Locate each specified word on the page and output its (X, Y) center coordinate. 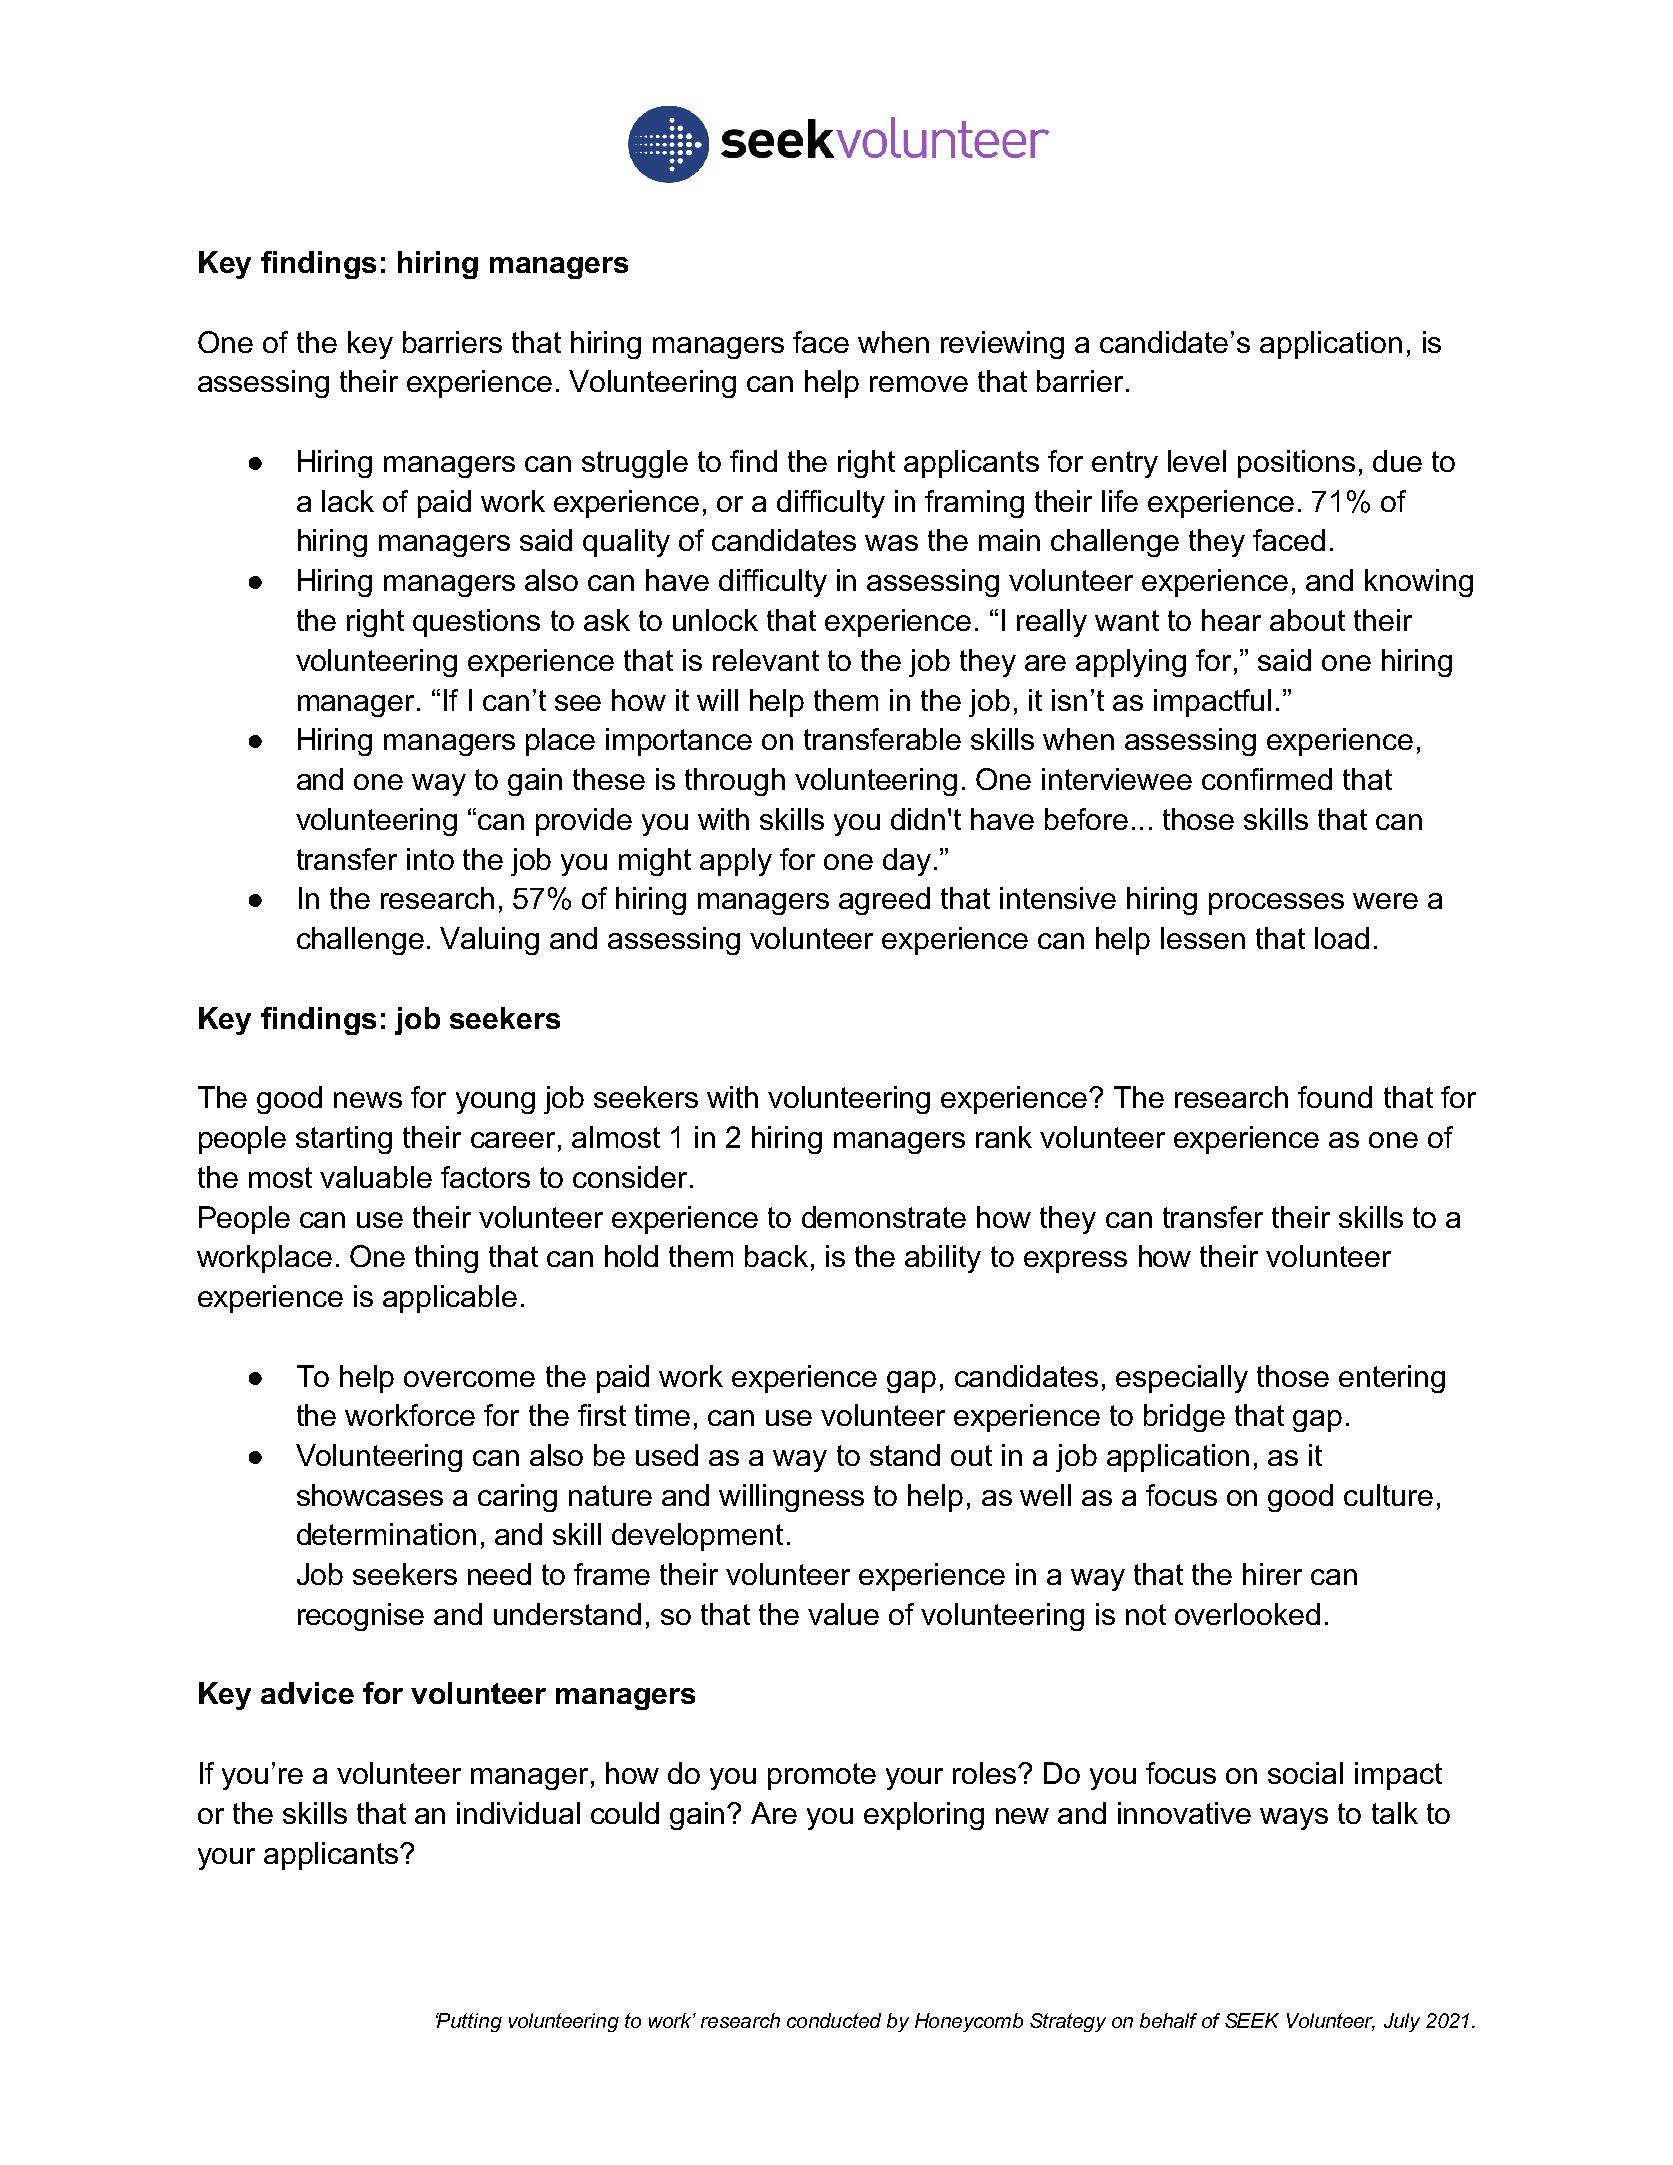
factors (485, 1177)
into (430, 859)
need (499, 1574)
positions (1296, 464)
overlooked (1247, 1614)
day (907, 862)
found (1335, 1097)
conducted (834, 2020)
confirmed (1267, 779)
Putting (469, 2022)
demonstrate (884, 1217)
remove (919, 384)
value (843, 1614)
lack (348, 501)
